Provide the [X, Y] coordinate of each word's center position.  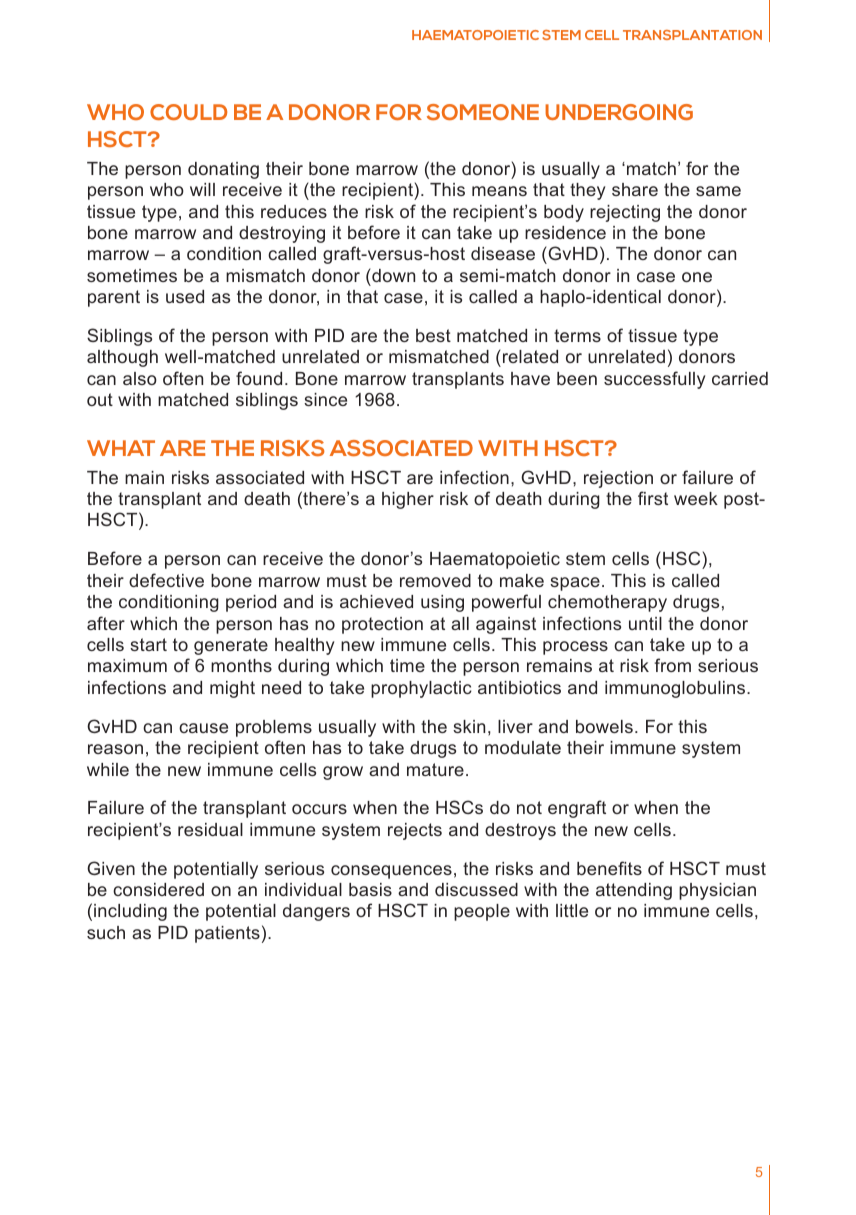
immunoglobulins [676, 689]
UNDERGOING [619, 112]
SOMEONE [483, 112]
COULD [188, 112]
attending [634, 891]
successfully [654, 380]
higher [408, 500]
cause [203, 728]
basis [370, 889]
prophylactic [421, 689]
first [653, 498]
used [185, 296]
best [433, 335]
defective [166, 580]
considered [158, 889]
